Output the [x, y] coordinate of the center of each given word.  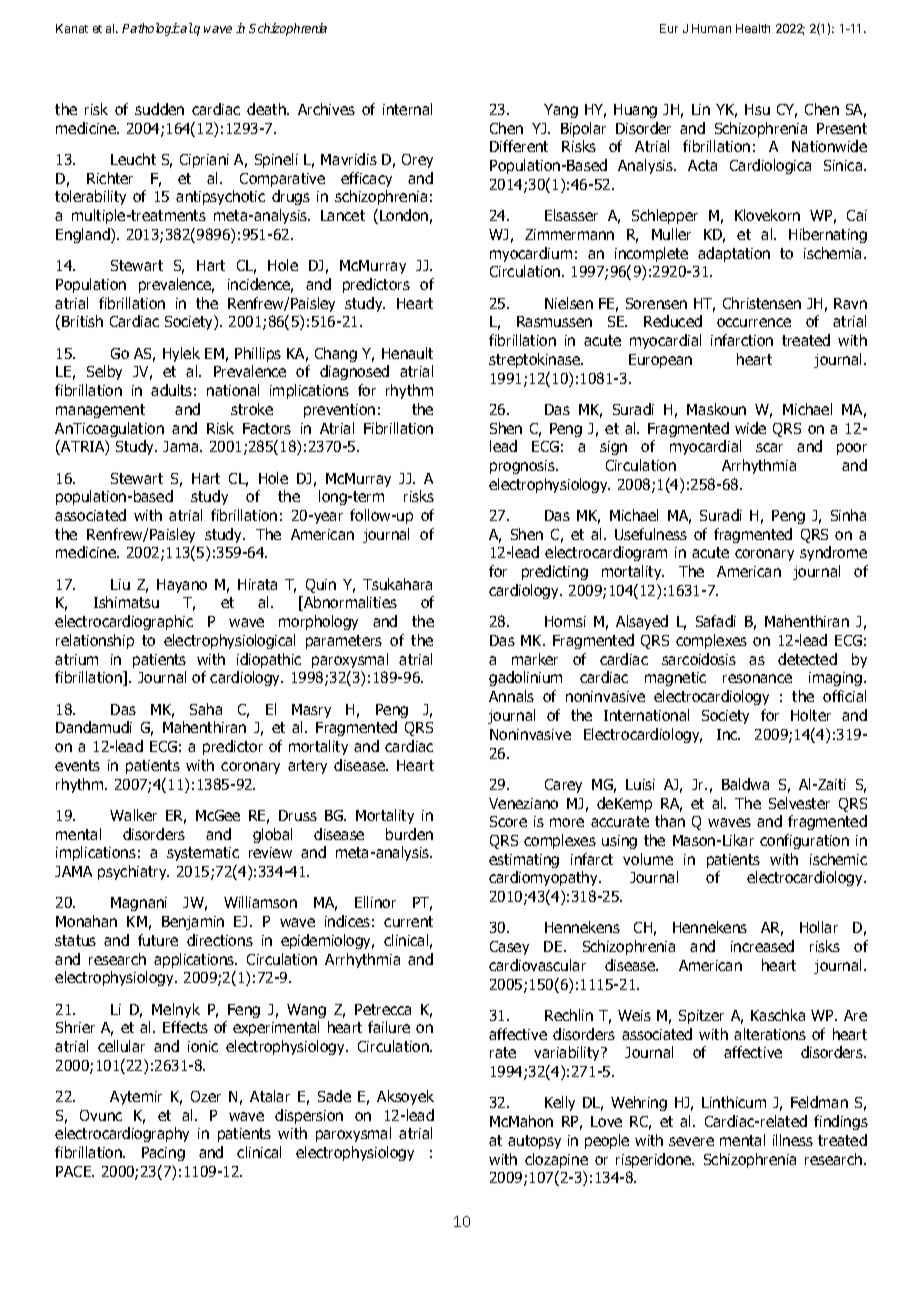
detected [807, 659]
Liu [120, 584]
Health [753, 28]
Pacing [163, 1154]
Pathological [157, 29]
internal [407, 109]
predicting [555, 572]
